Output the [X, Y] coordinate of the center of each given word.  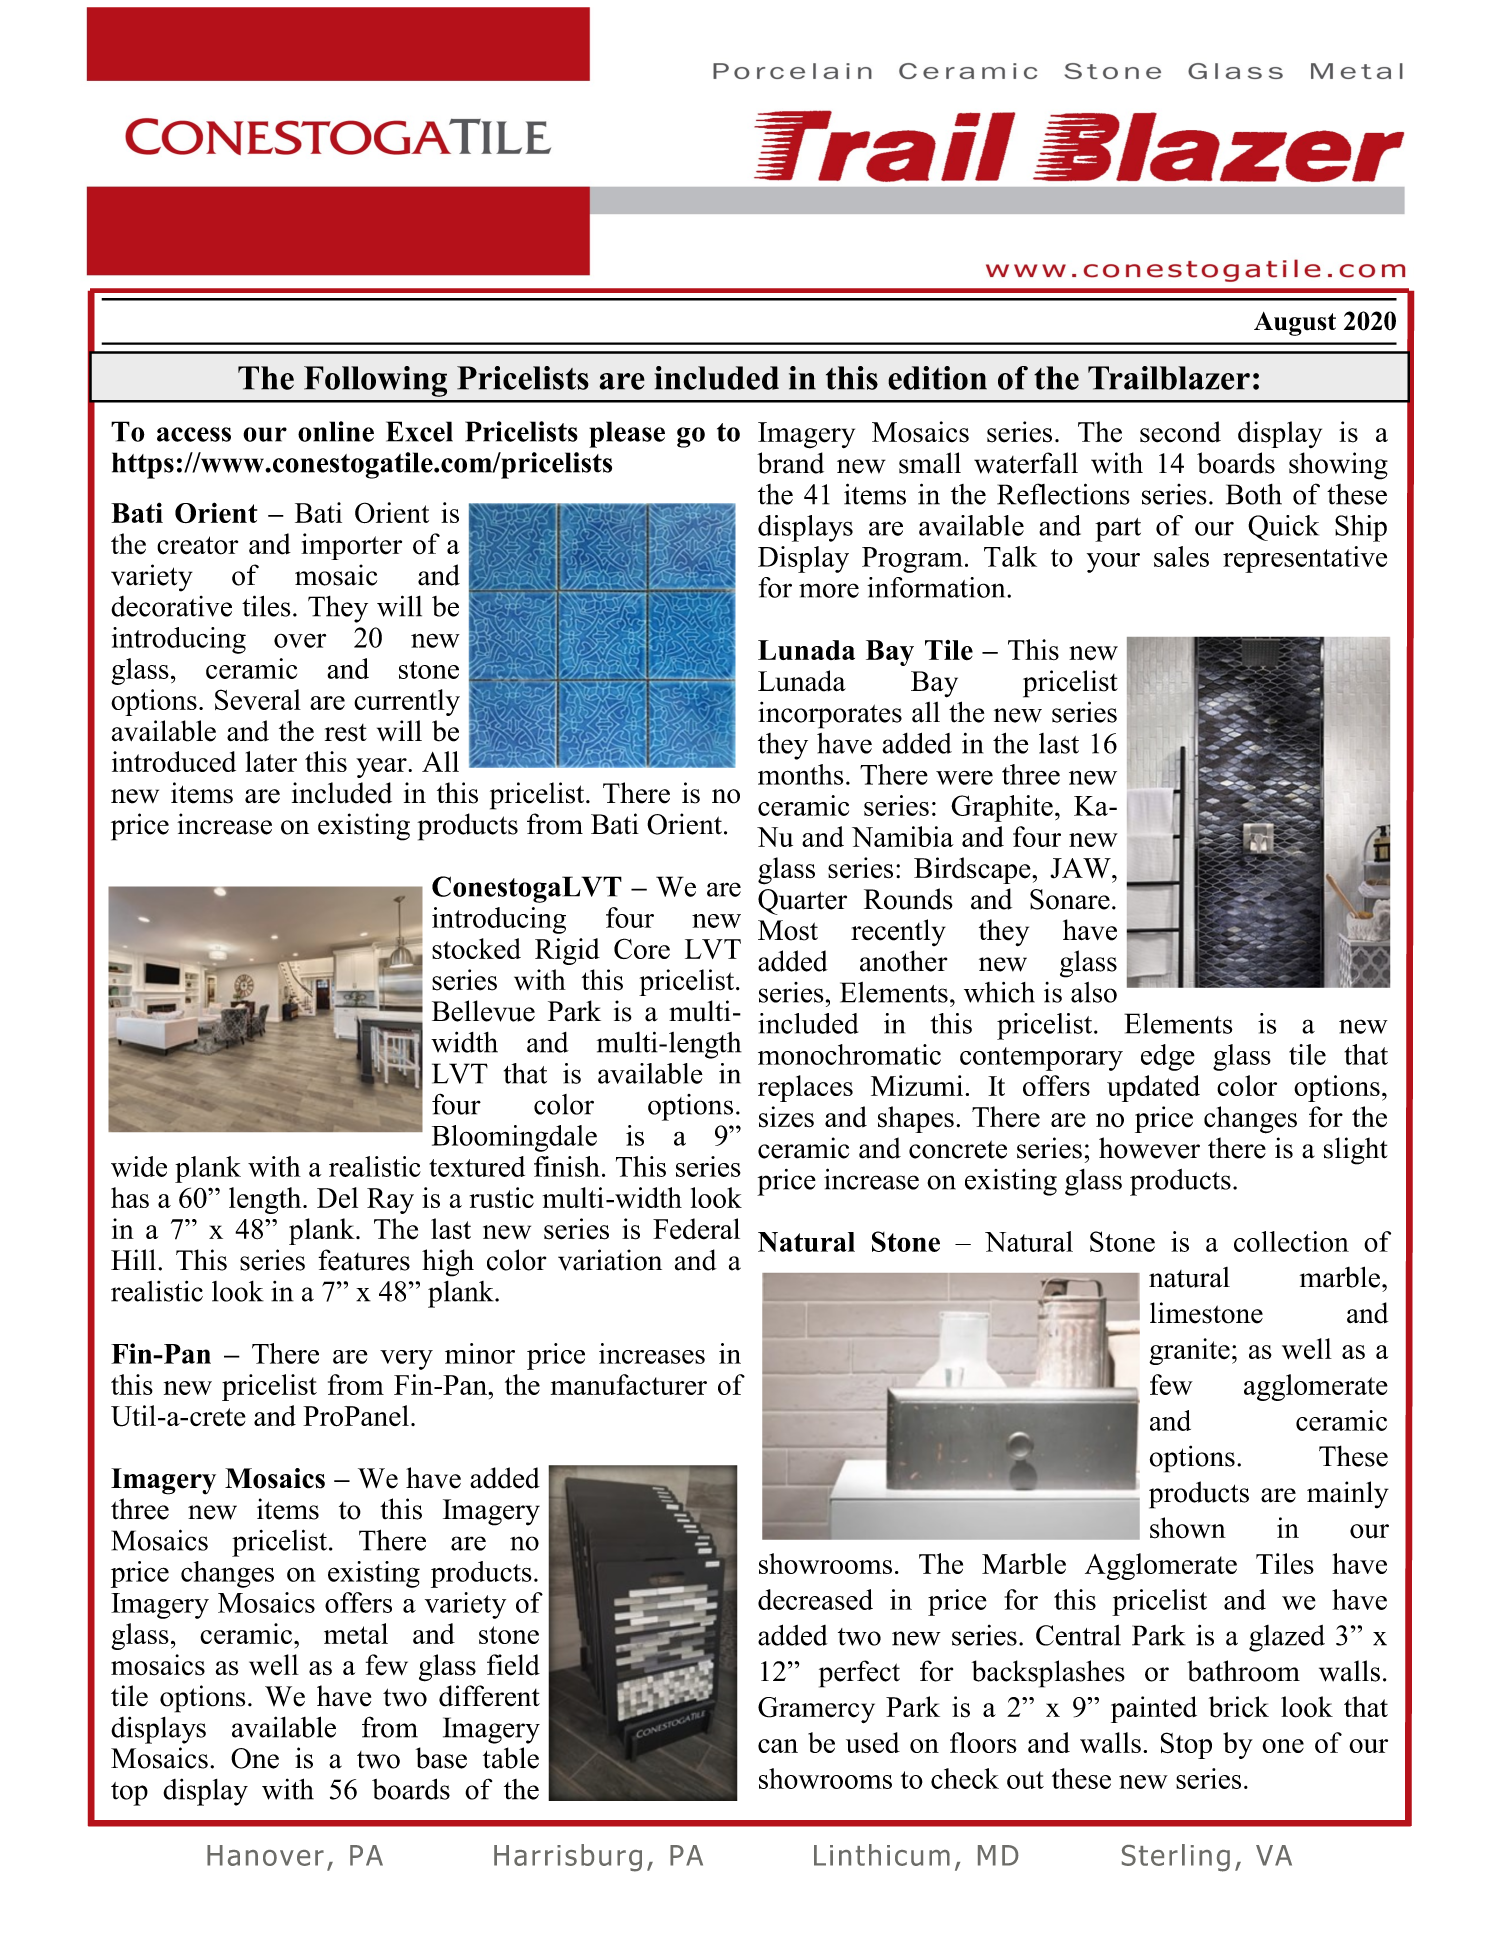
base [441, 1758]
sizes [786, 1117]
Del [337, 1197]
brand [790, 463]
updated [1153, 1088]
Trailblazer [1169, 378]
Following [375, 381]
